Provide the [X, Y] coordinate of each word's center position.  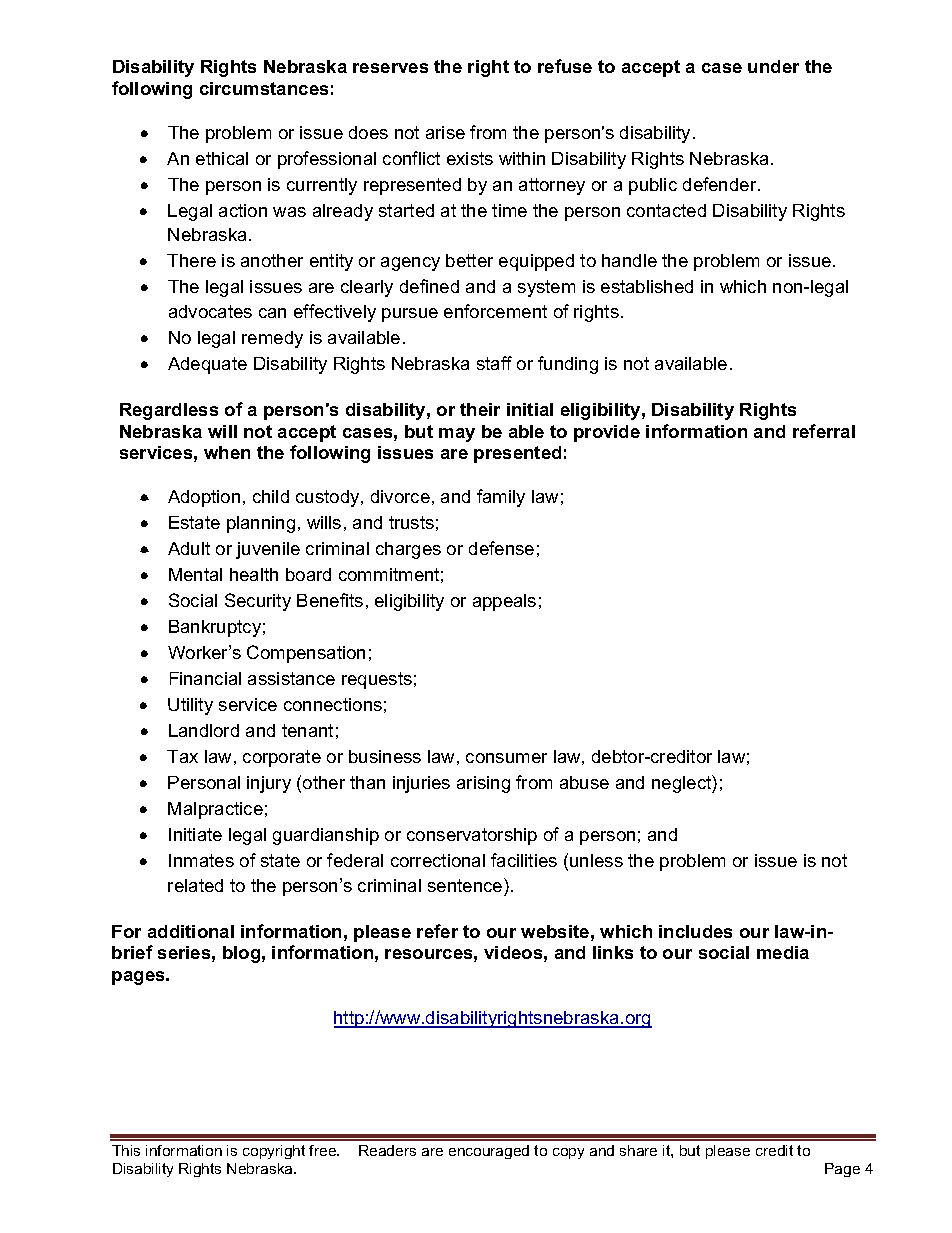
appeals [504, 602]
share [638, 1150]
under [773, 66]
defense [501, 548]
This [126, 1150]
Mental [195, 574]
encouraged [489, 1152]
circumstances [264, 88]
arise [445, 132]
